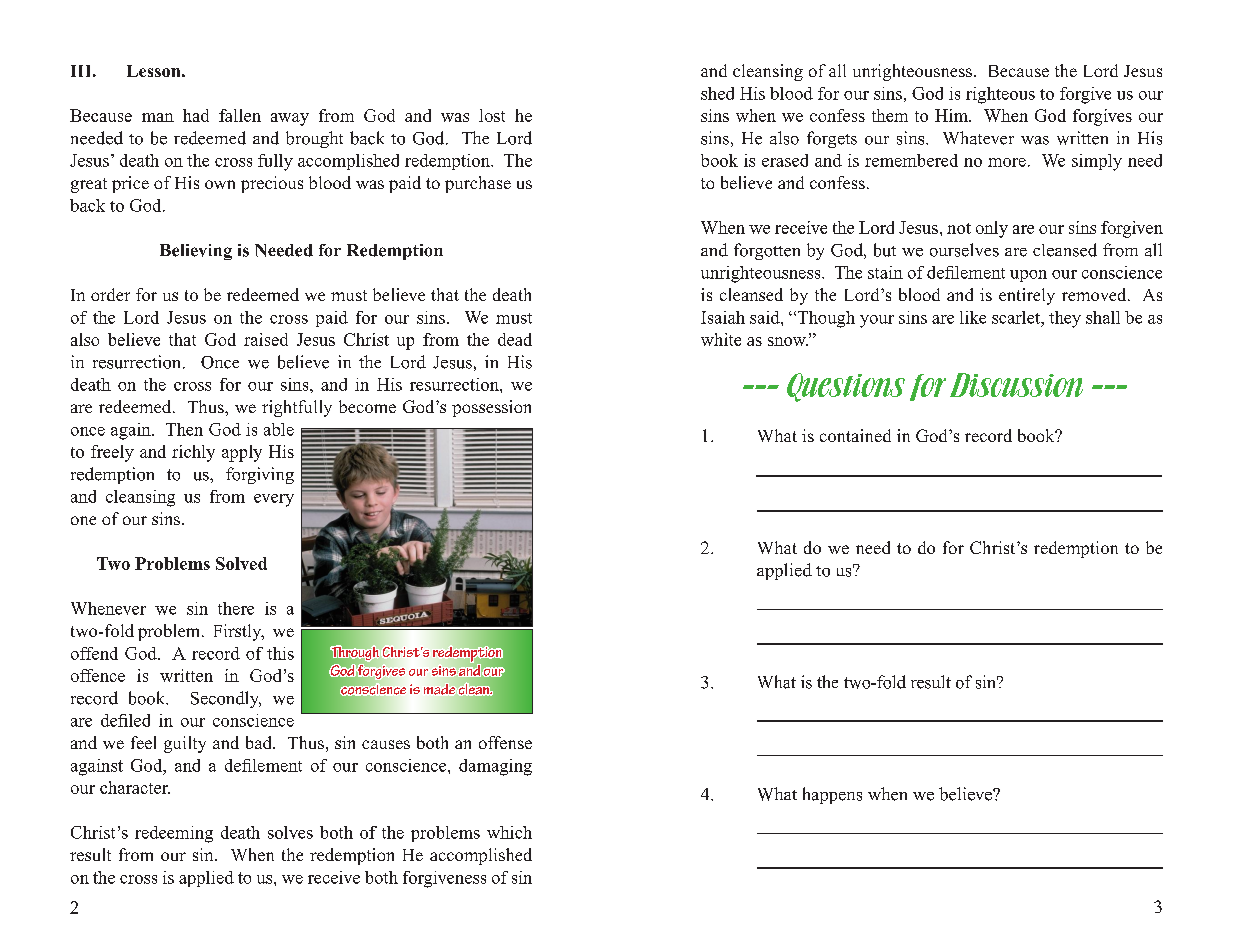  I want to click on redeeming, so click(174, 834).
